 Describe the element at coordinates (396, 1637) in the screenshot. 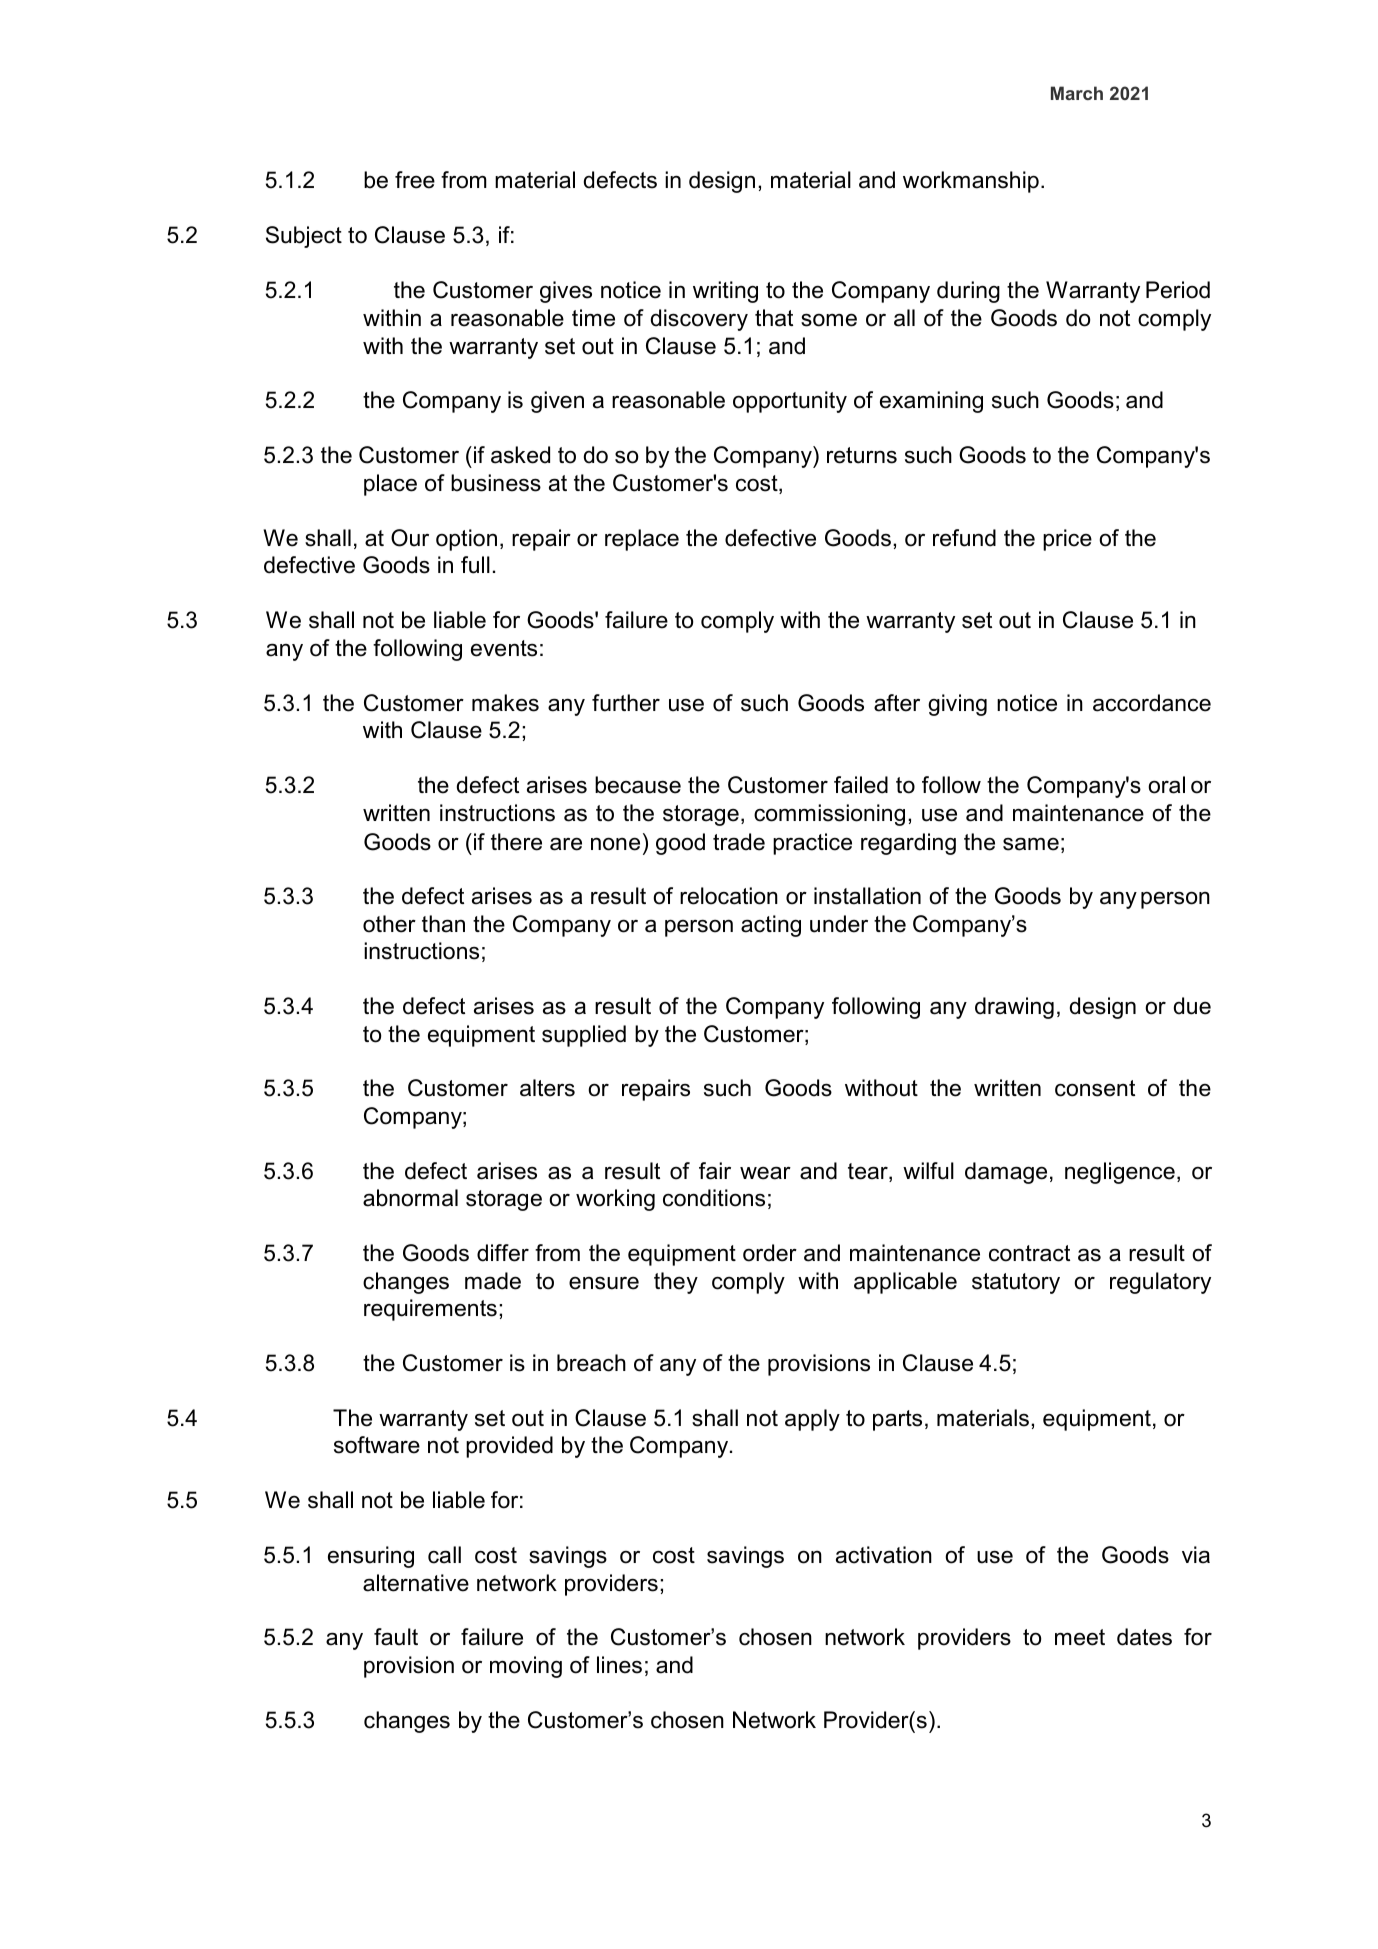

I see `fault` at that location.
